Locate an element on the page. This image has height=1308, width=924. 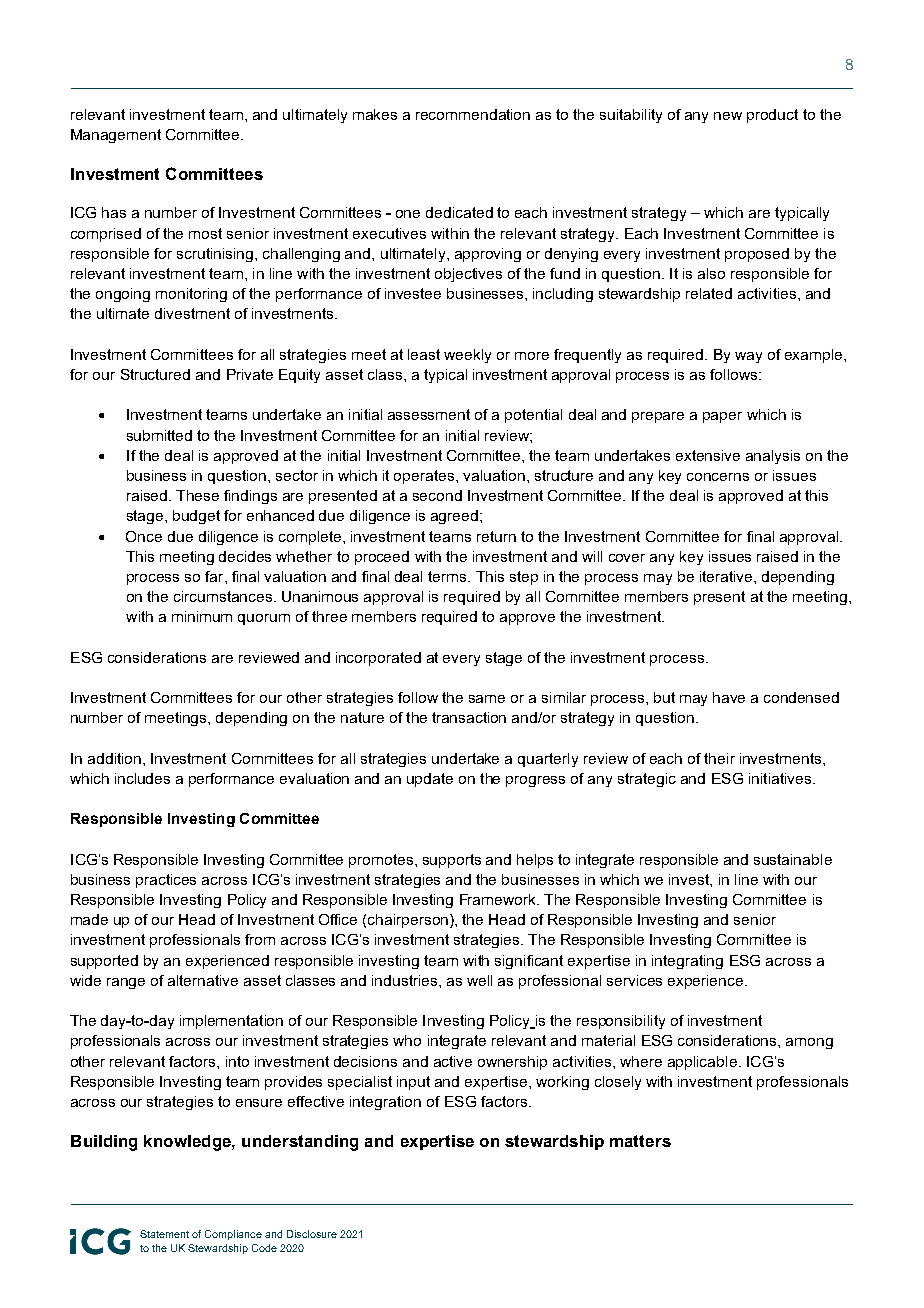
These is located at coordinates (197, 495).
